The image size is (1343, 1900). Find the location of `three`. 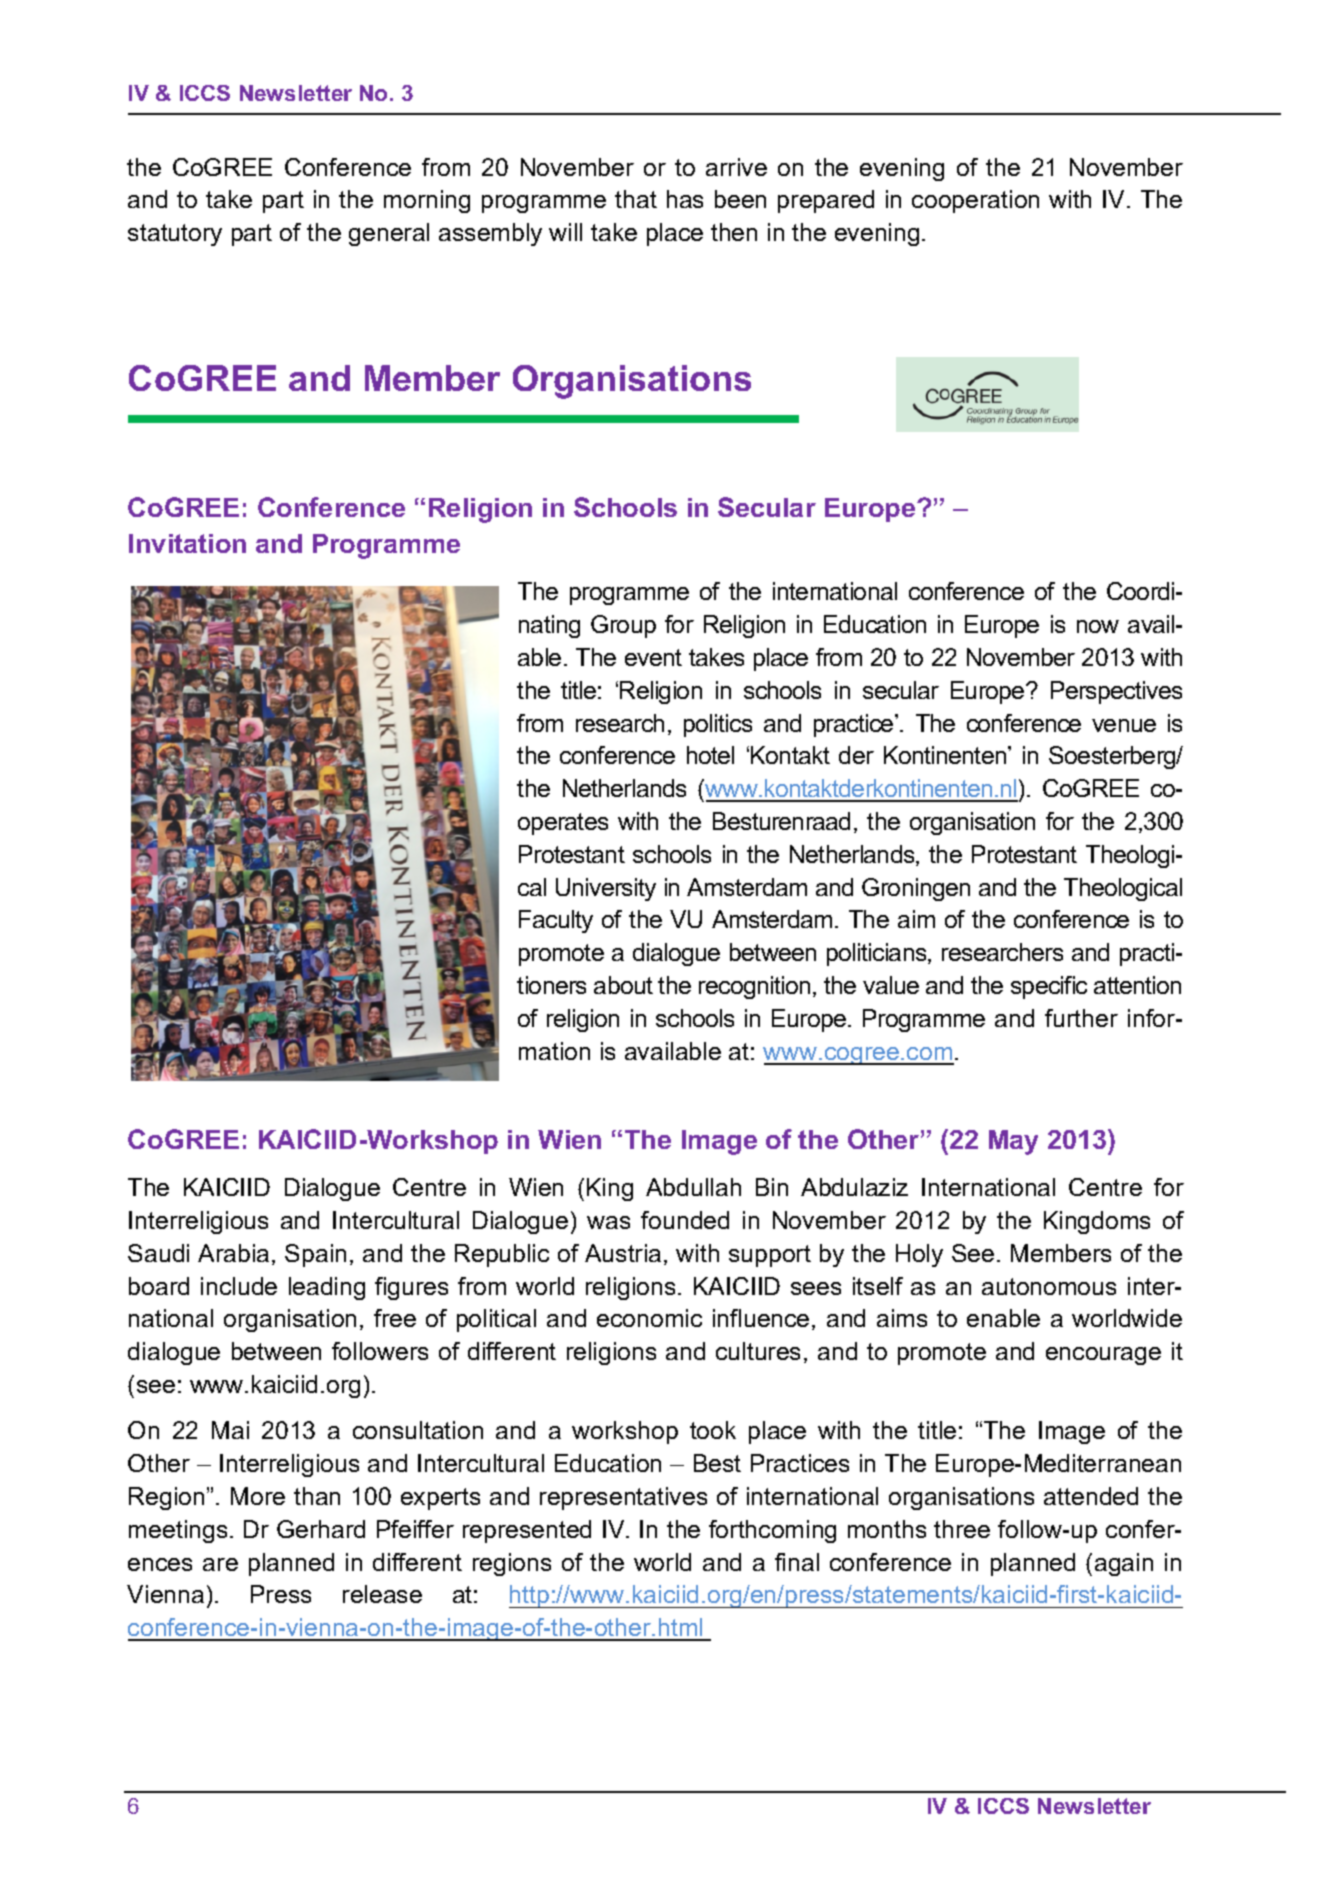

three is located at coordinates (962, 1529).
